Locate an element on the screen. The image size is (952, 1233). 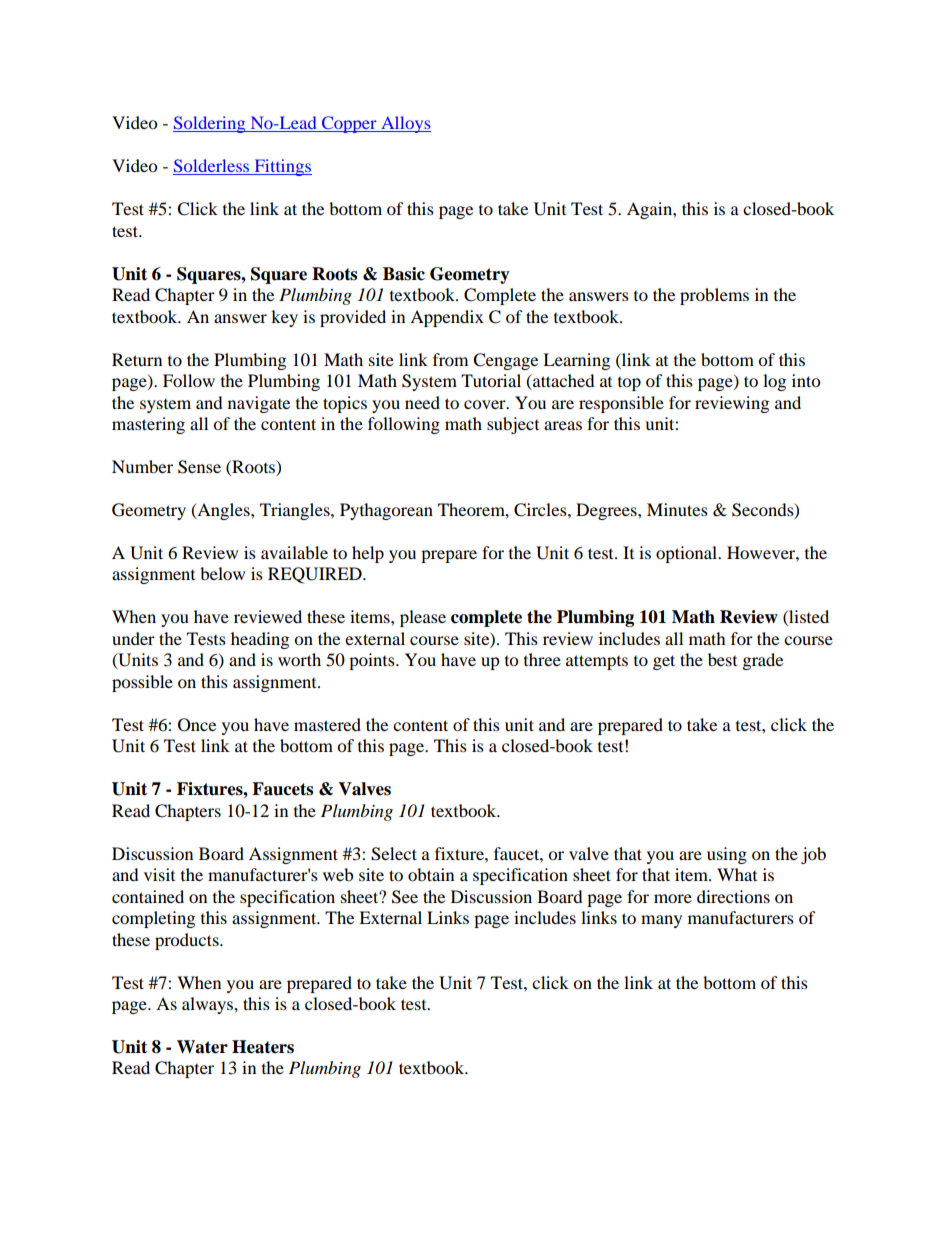
visit is located at coordinates (159, 874).
